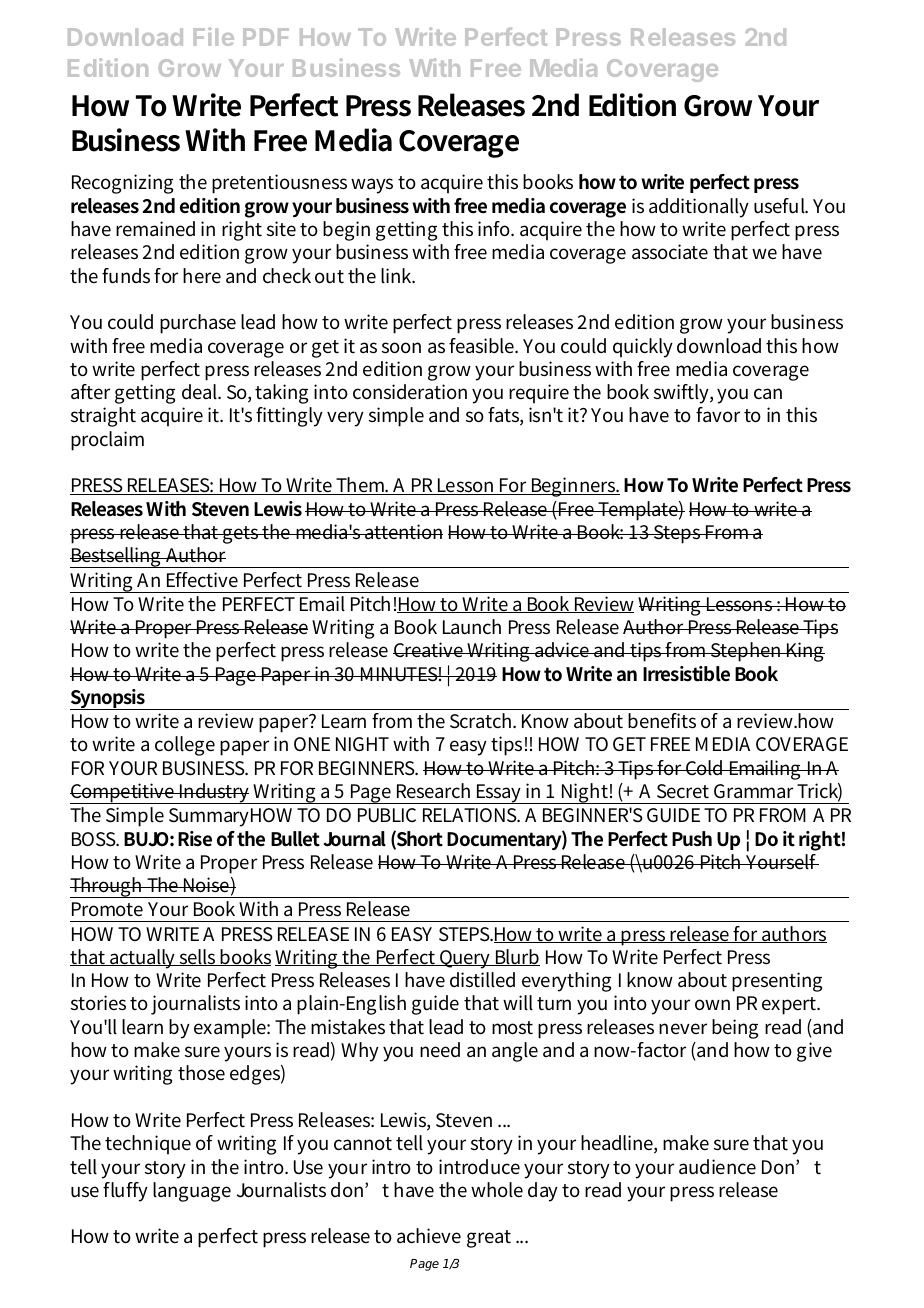 This screenshot has width=924, height=1308. I want to click on language, so click(192, 1192).
